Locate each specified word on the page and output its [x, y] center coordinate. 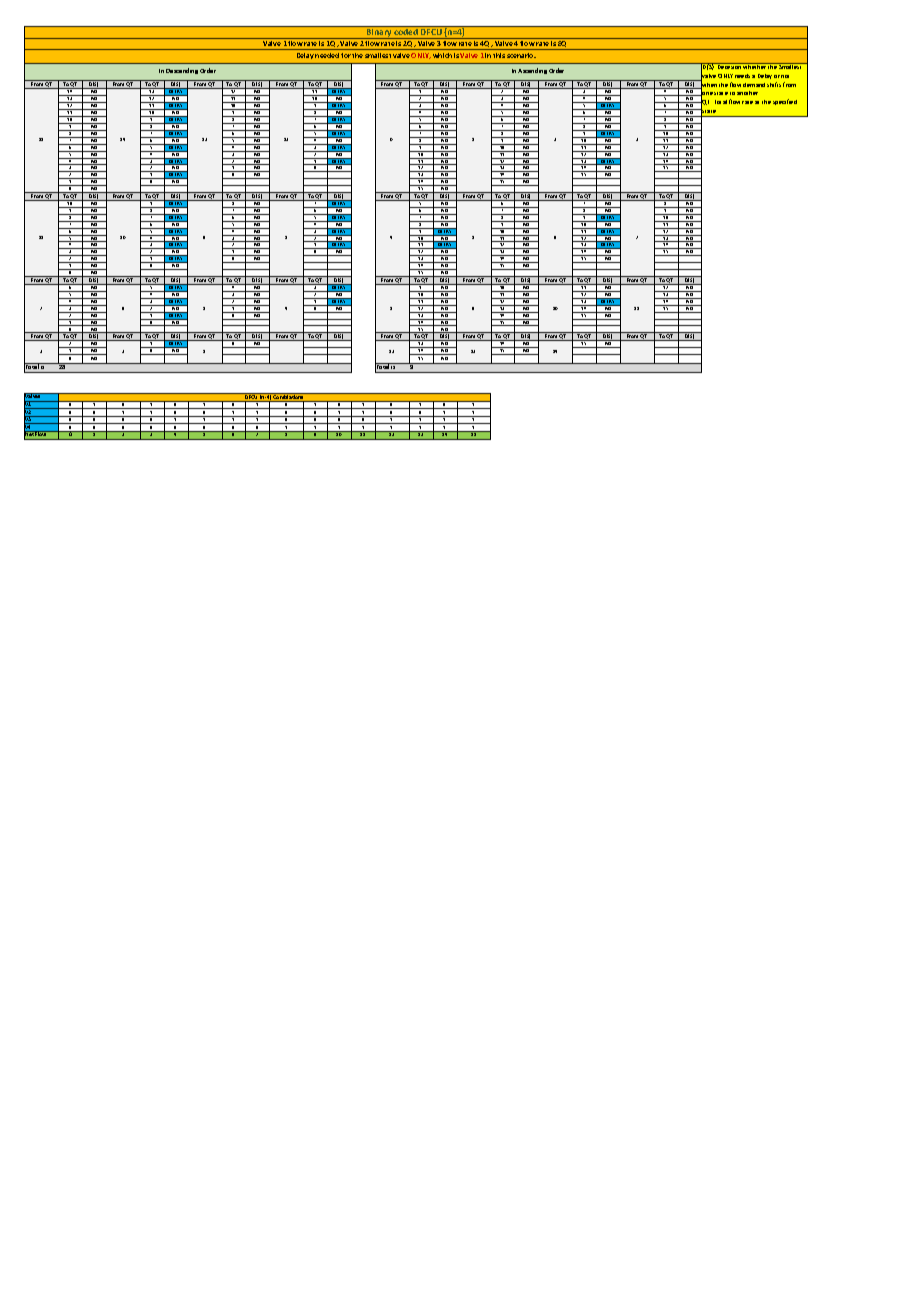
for [346, 55]
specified [785, 102]
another [747, 93]
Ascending [532, 71]
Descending [182, 71]
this [499, 55]
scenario [521, 55]
